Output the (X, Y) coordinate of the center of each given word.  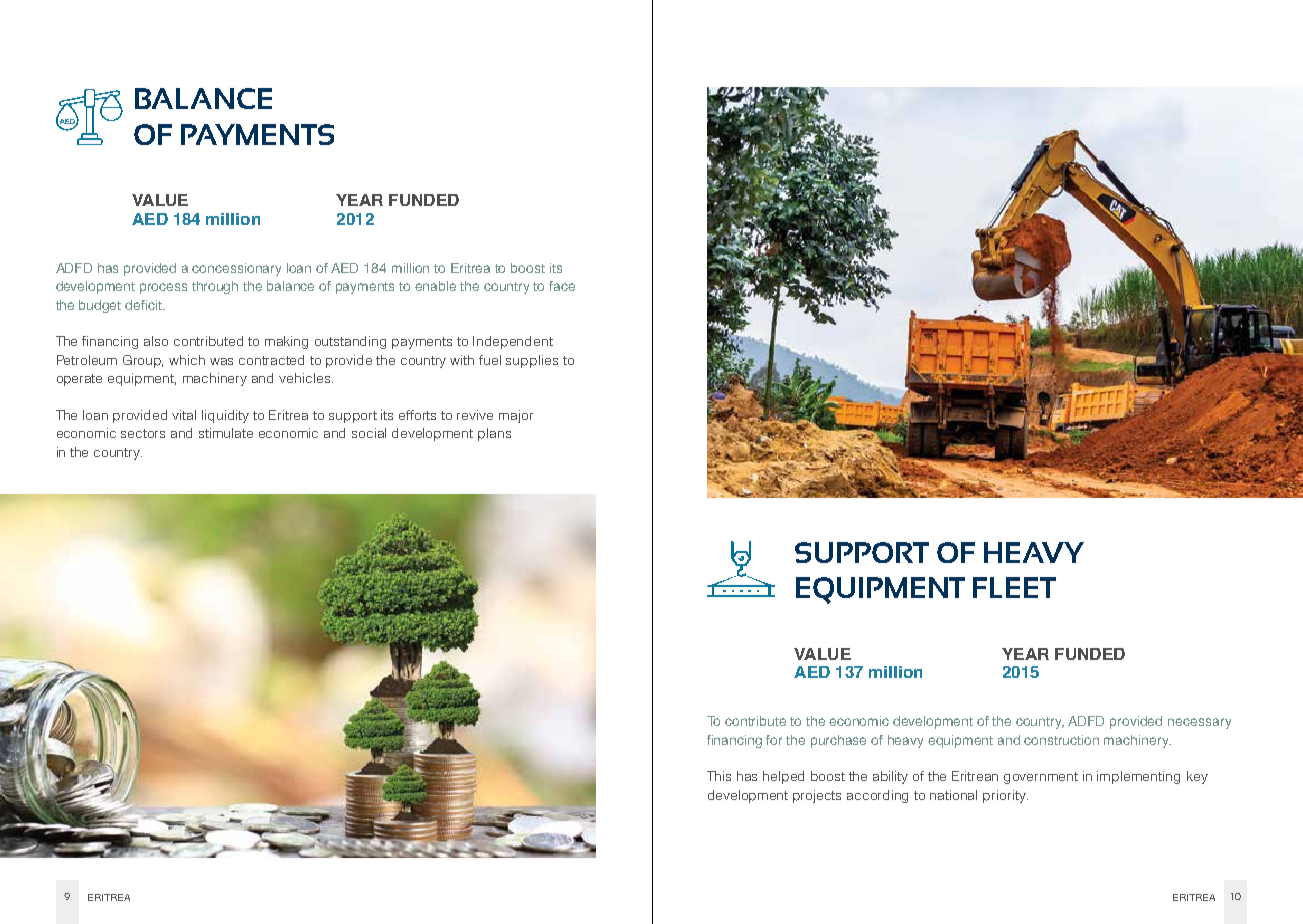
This (719, 776)
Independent (513, 342)
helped (783, 777)
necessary (1199, 723)
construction (1061, 740)
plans (494, 434)
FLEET (1014, 587)
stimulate (226, 433)
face (562, 286)
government (1041, 778)
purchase (838, 741)
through (215, 287)
